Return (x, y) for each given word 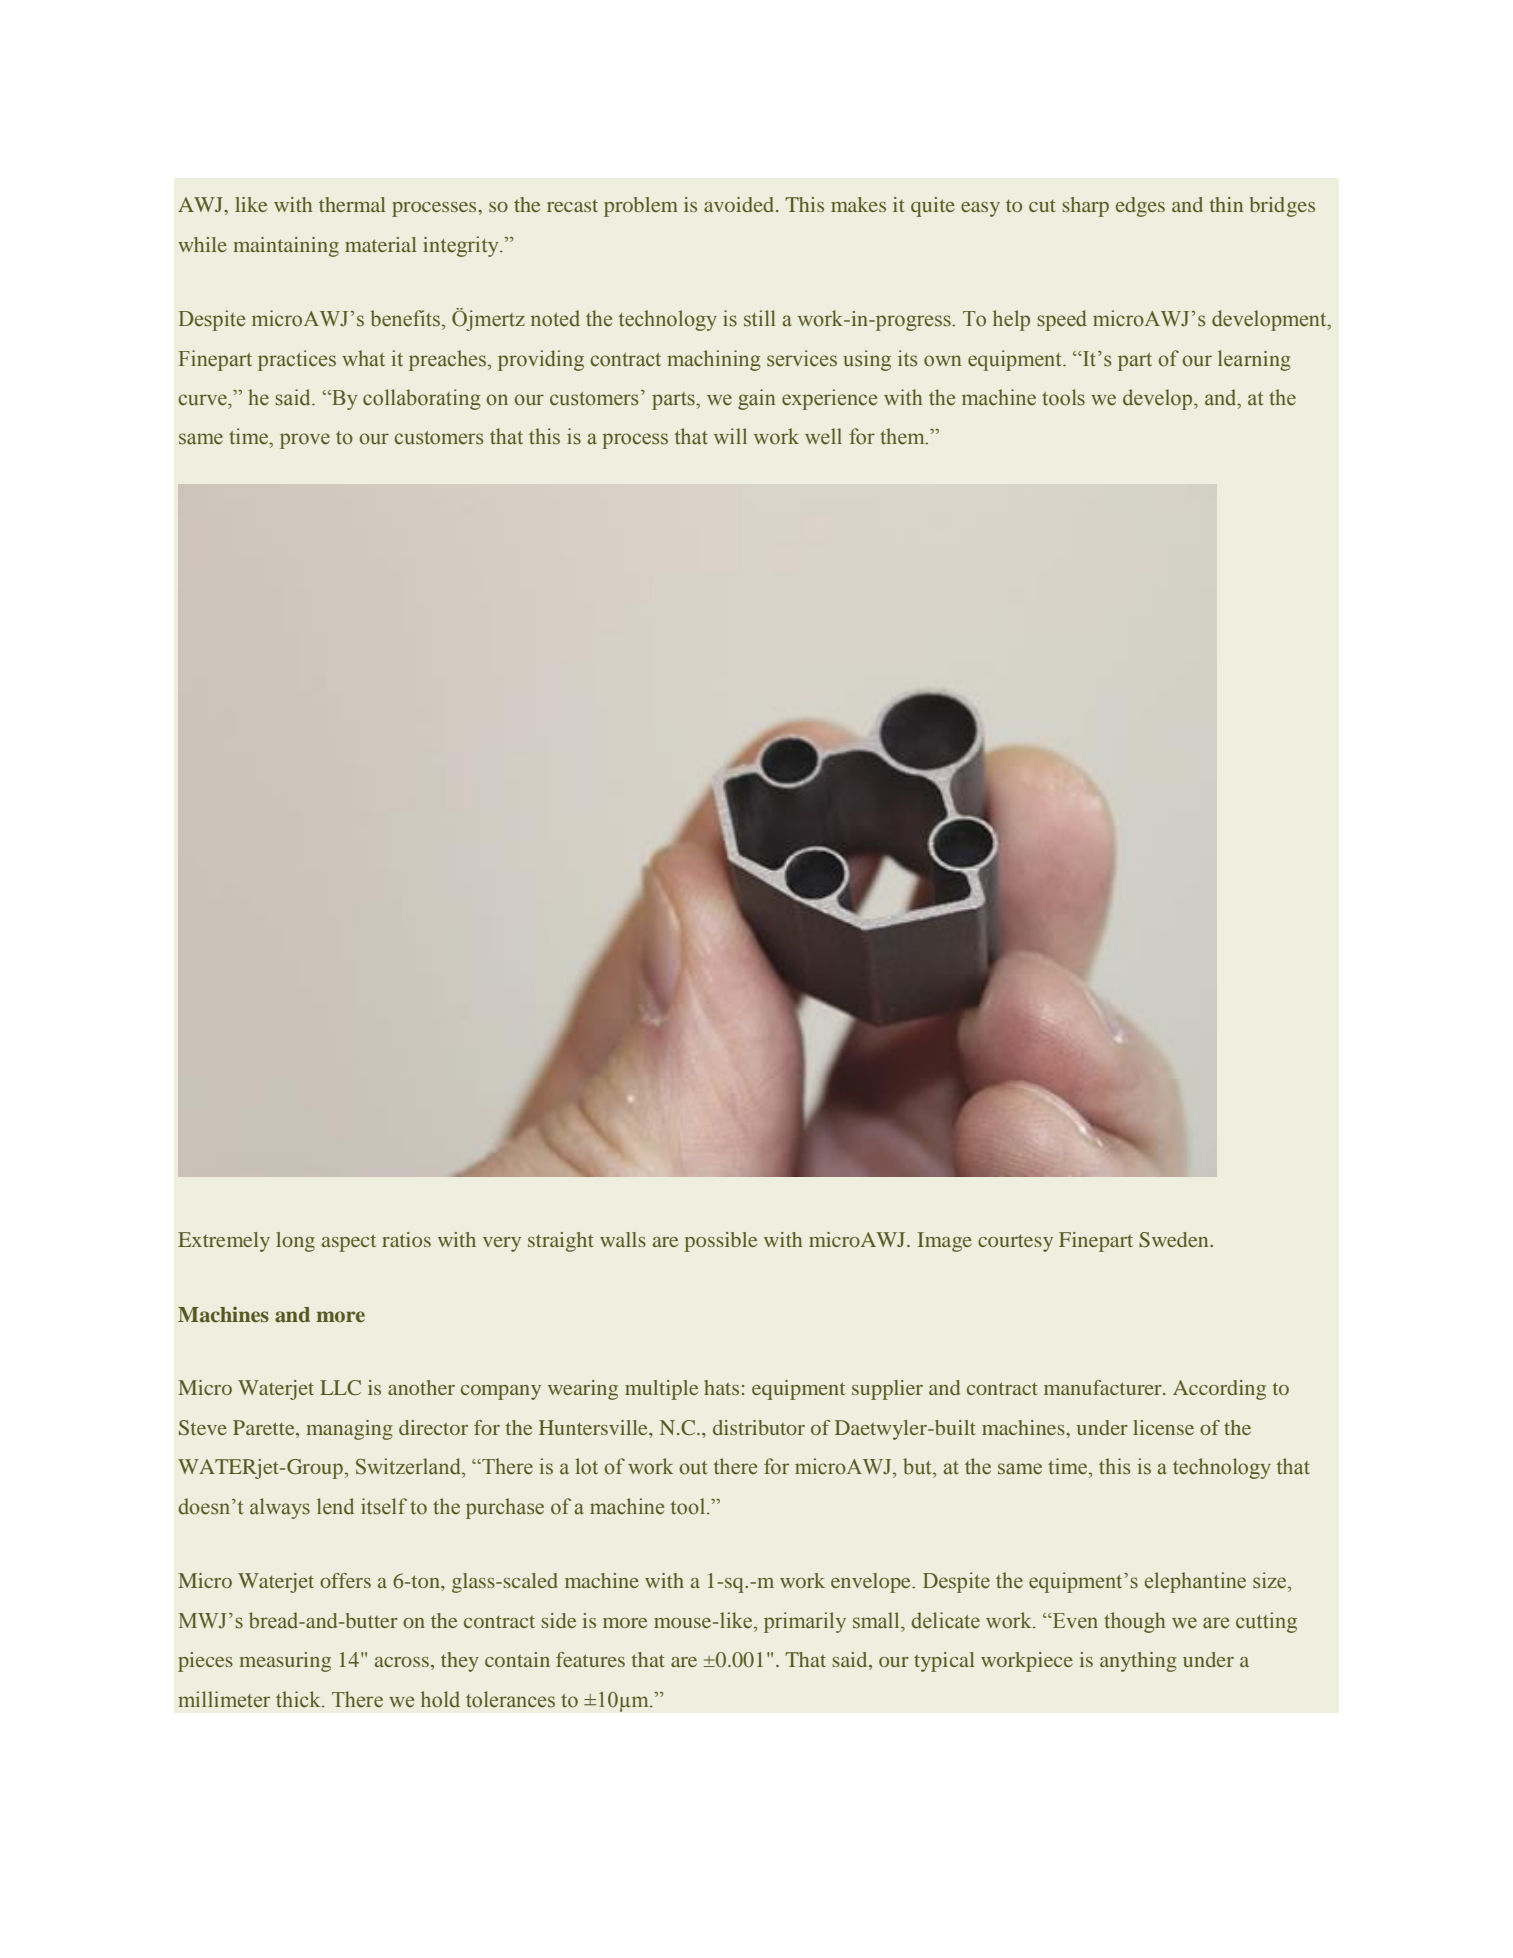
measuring (285, 1662)
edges (1140, 207)
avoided (740, 204)
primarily (805, 1622)
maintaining (286, 247)
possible (721, 1242)
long (295, 1242)
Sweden (1175, 1240)
